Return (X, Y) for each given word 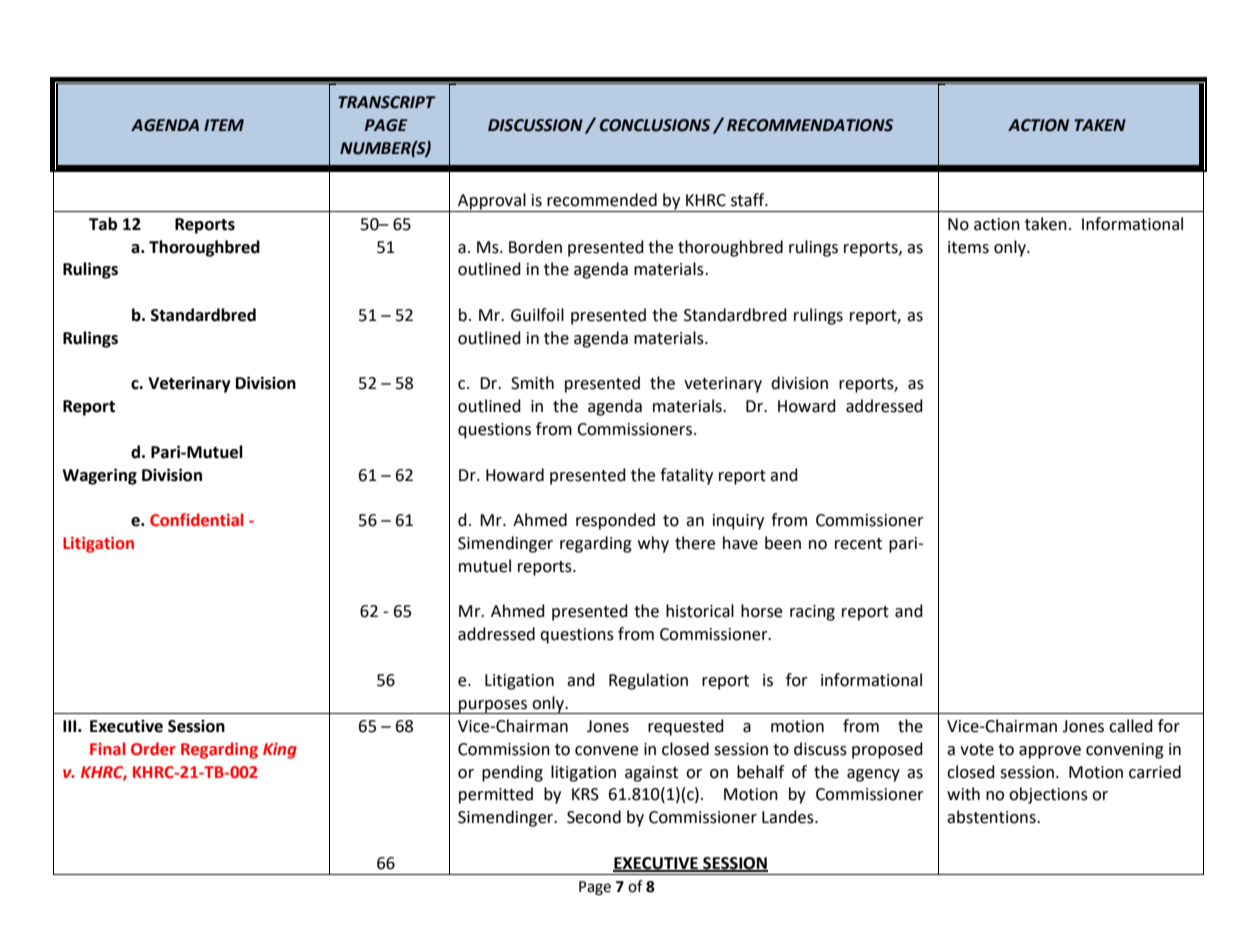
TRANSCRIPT (386, 102)
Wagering (99, 476)
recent (858, 544)
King (280, 751)
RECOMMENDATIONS (810, 125)
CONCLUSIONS (655, 125)
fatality (686, 476)
